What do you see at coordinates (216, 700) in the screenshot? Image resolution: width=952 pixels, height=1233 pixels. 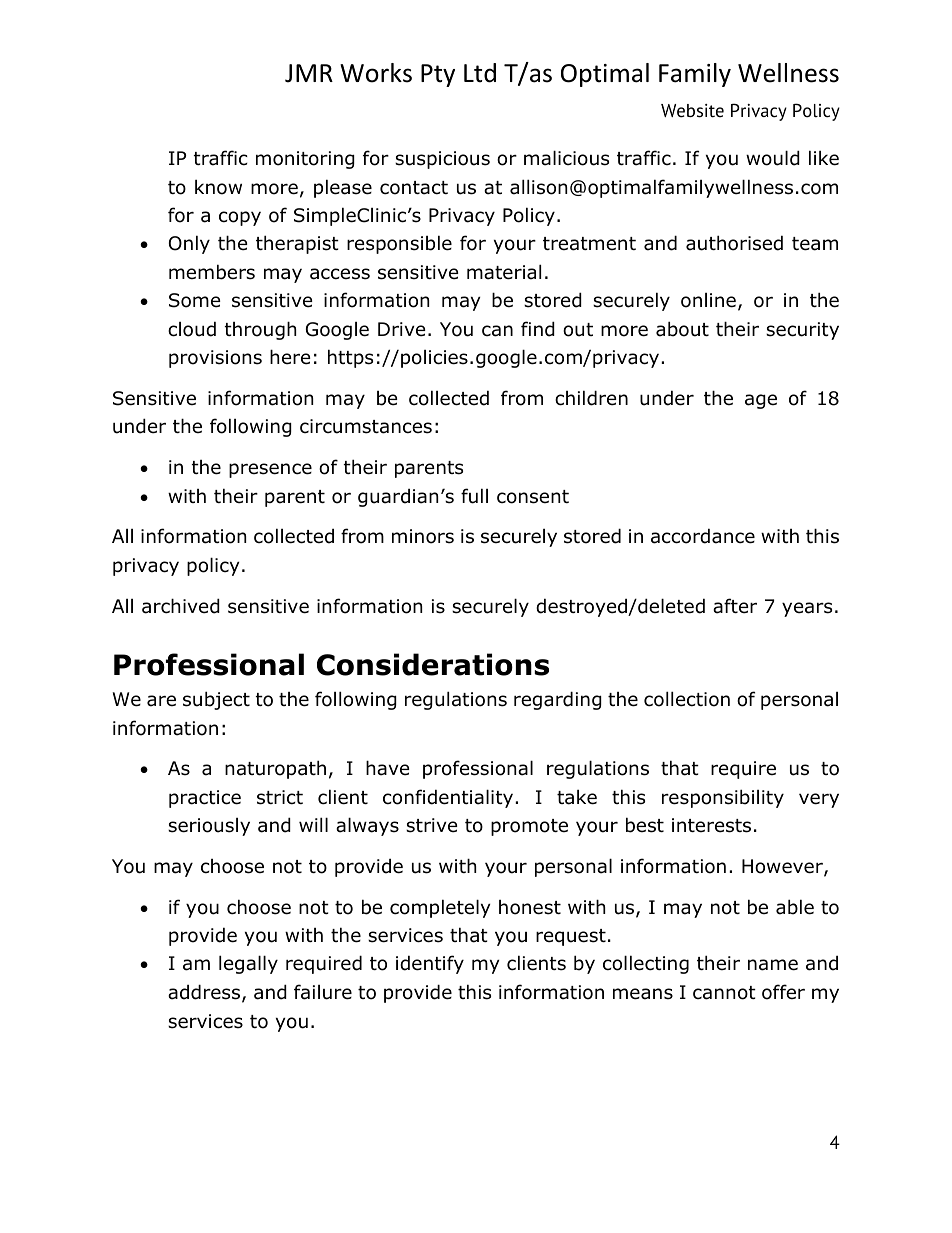 I see `subject` at bounding box center [216, 700].
